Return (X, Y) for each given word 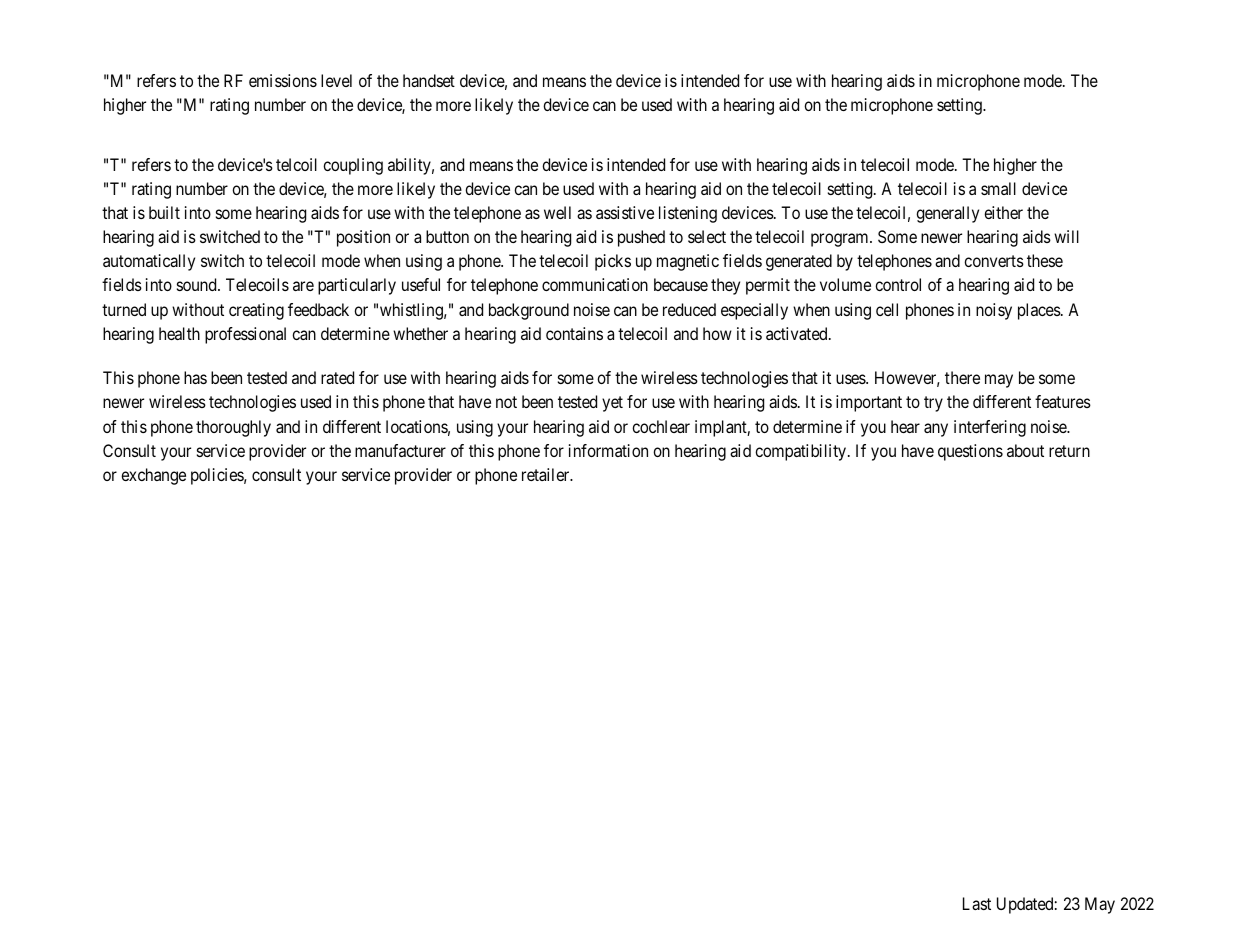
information (608, 450)
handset (429, 80)
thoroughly (233, 428)
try (933, 404)
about (1025, 450)
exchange (153, 476)
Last (977, 903)
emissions (283, 80)
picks (613, 262)
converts (994, 261)
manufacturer (400, 450)
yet (612, 404)
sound (198, 284)
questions (970, 452)
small (998, 188)
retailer (547, 474)
